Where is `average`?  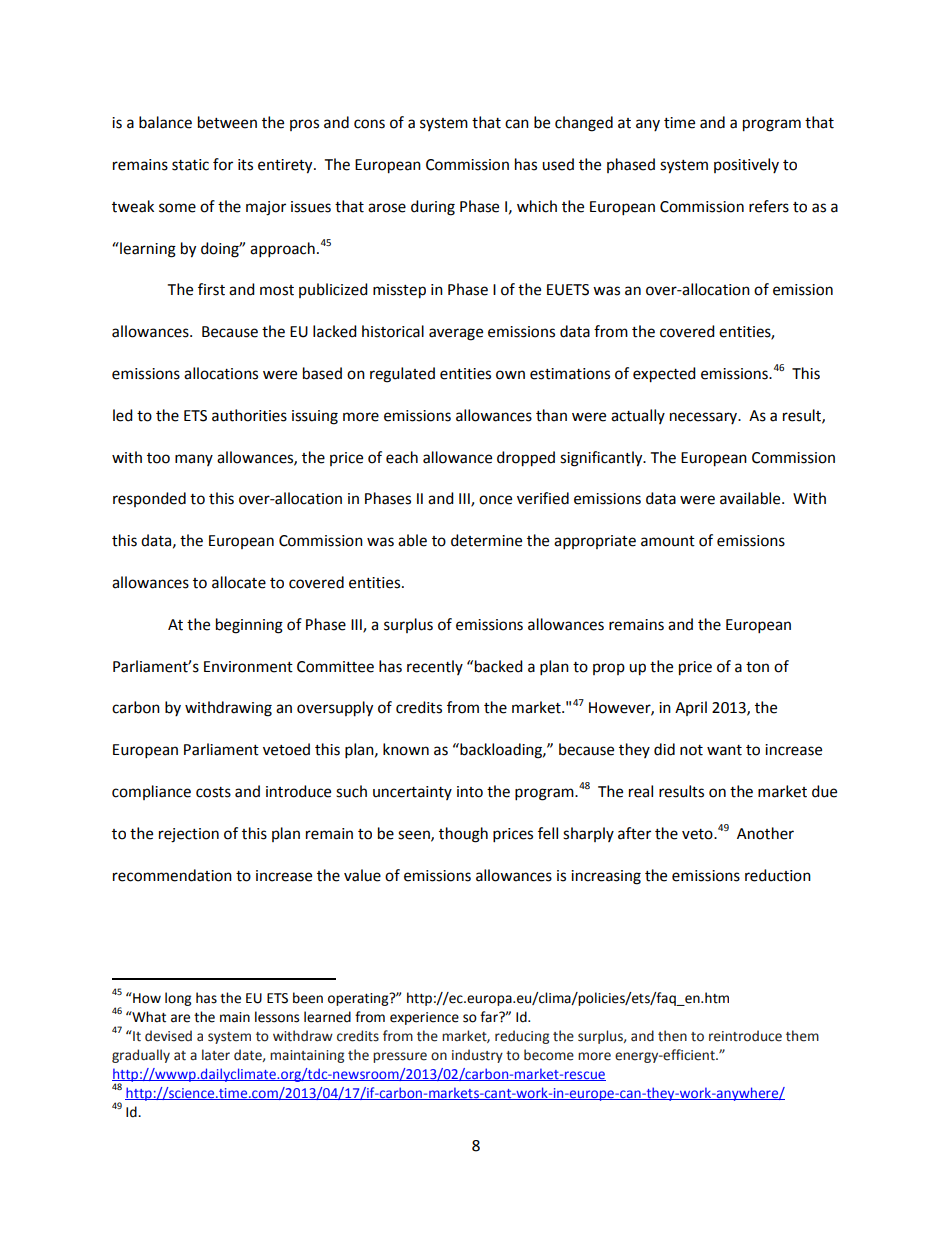
average is located at coordinates (456, 334).
